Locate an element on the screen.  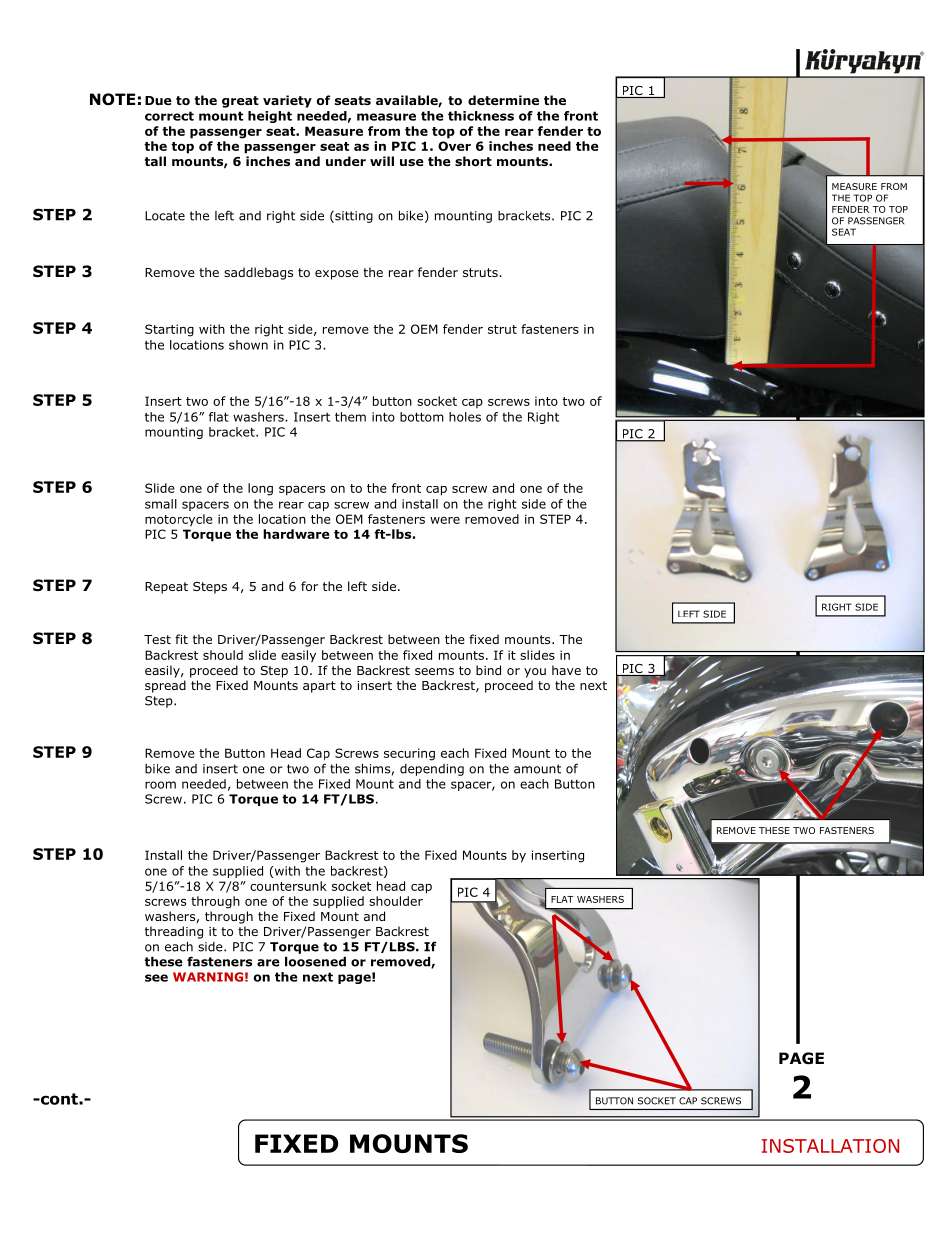
loosened is located at coordinates (315, 962).
